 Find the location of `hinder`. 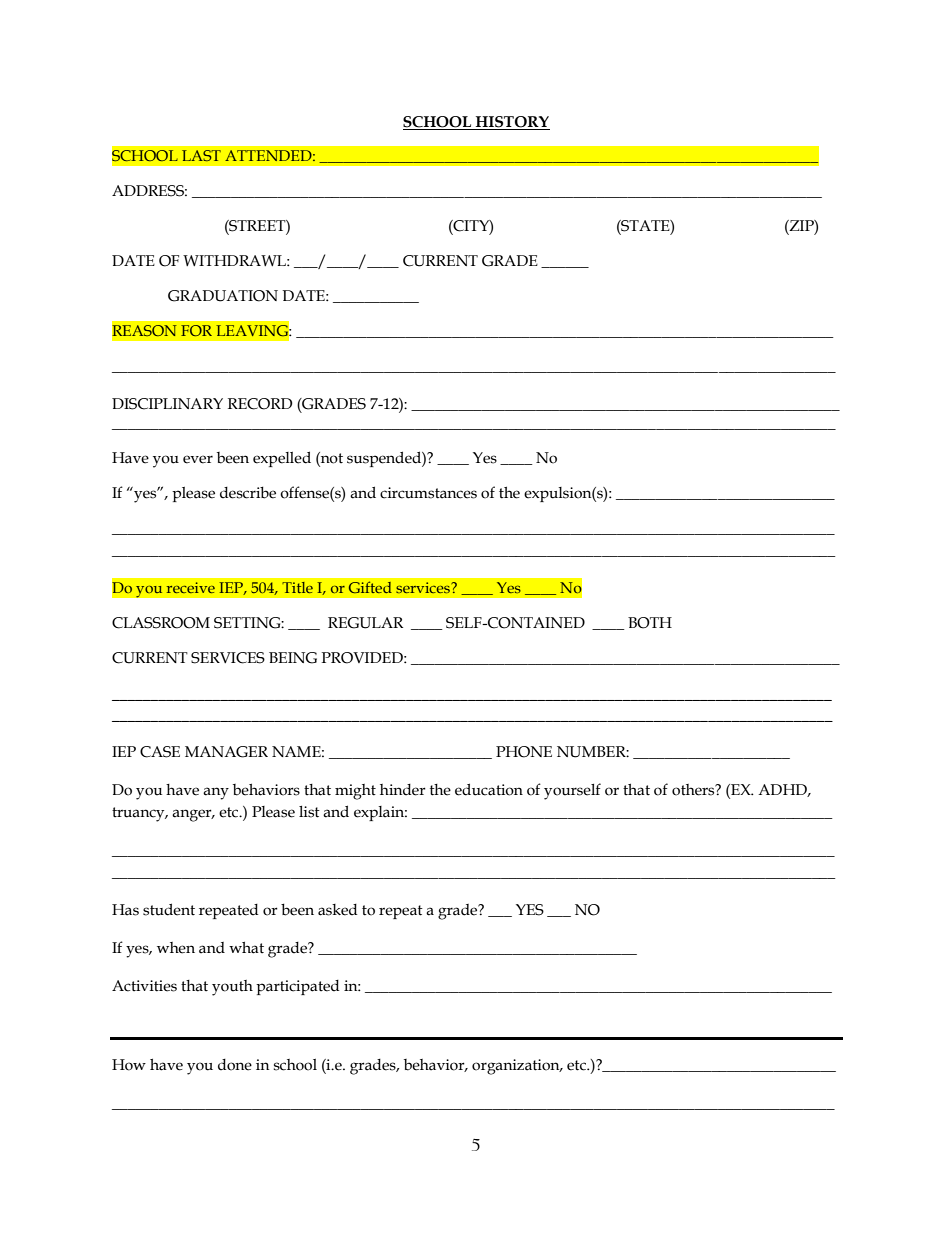

hinder is located at coordinates (403, 790).
